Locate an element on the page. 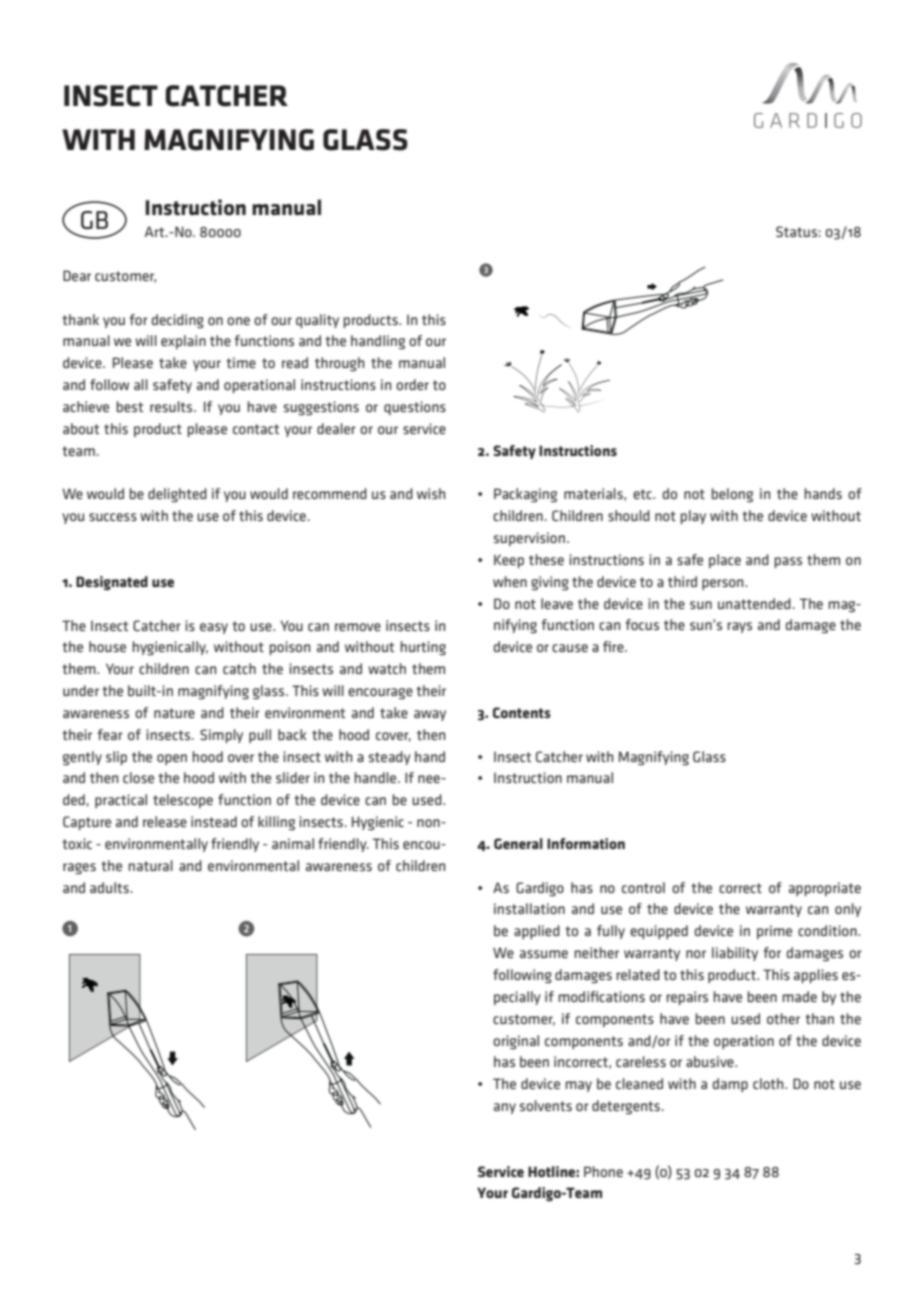 The height and width of the document is (1311, 924). quality is located at coordinates (317, 321).
